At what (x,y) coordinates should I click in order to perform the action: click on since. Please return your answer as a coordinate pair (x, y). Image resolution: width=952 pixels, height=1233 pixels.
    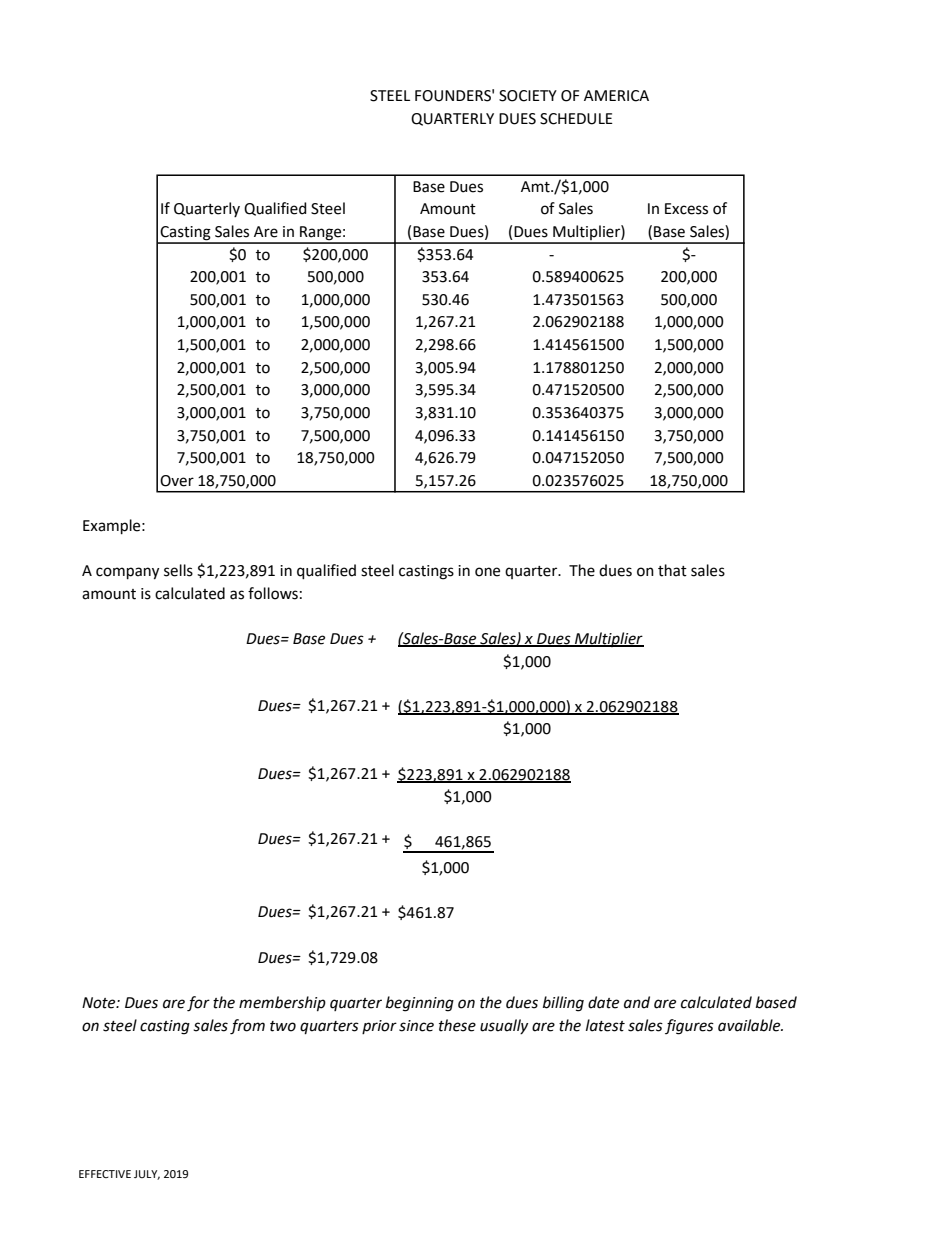
    Looking at the image, I should click on (416, 1026).
